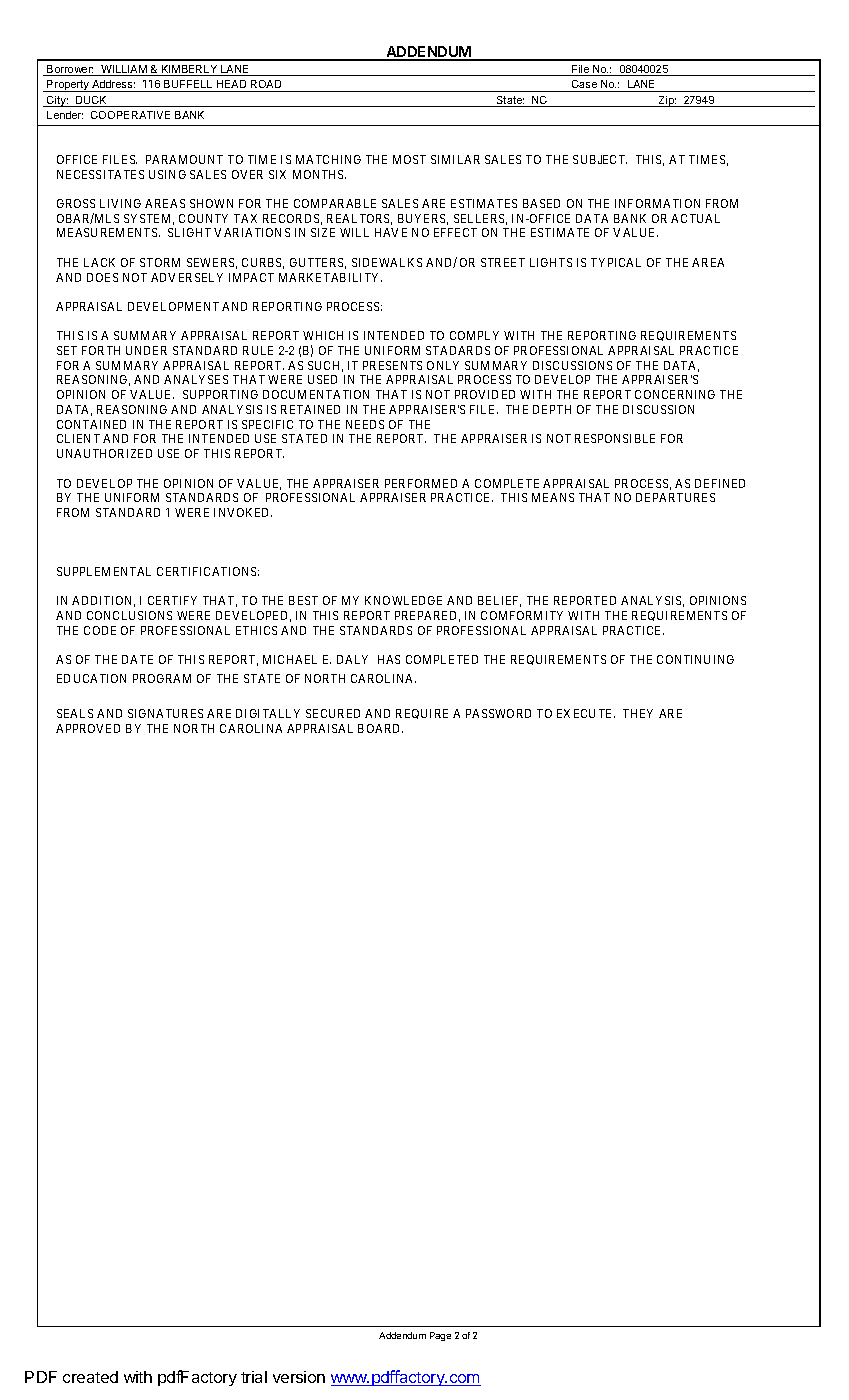  What do you see at coordinates (409, 159) in the page?
I see `MOST` at bounding box center [409, 159].
